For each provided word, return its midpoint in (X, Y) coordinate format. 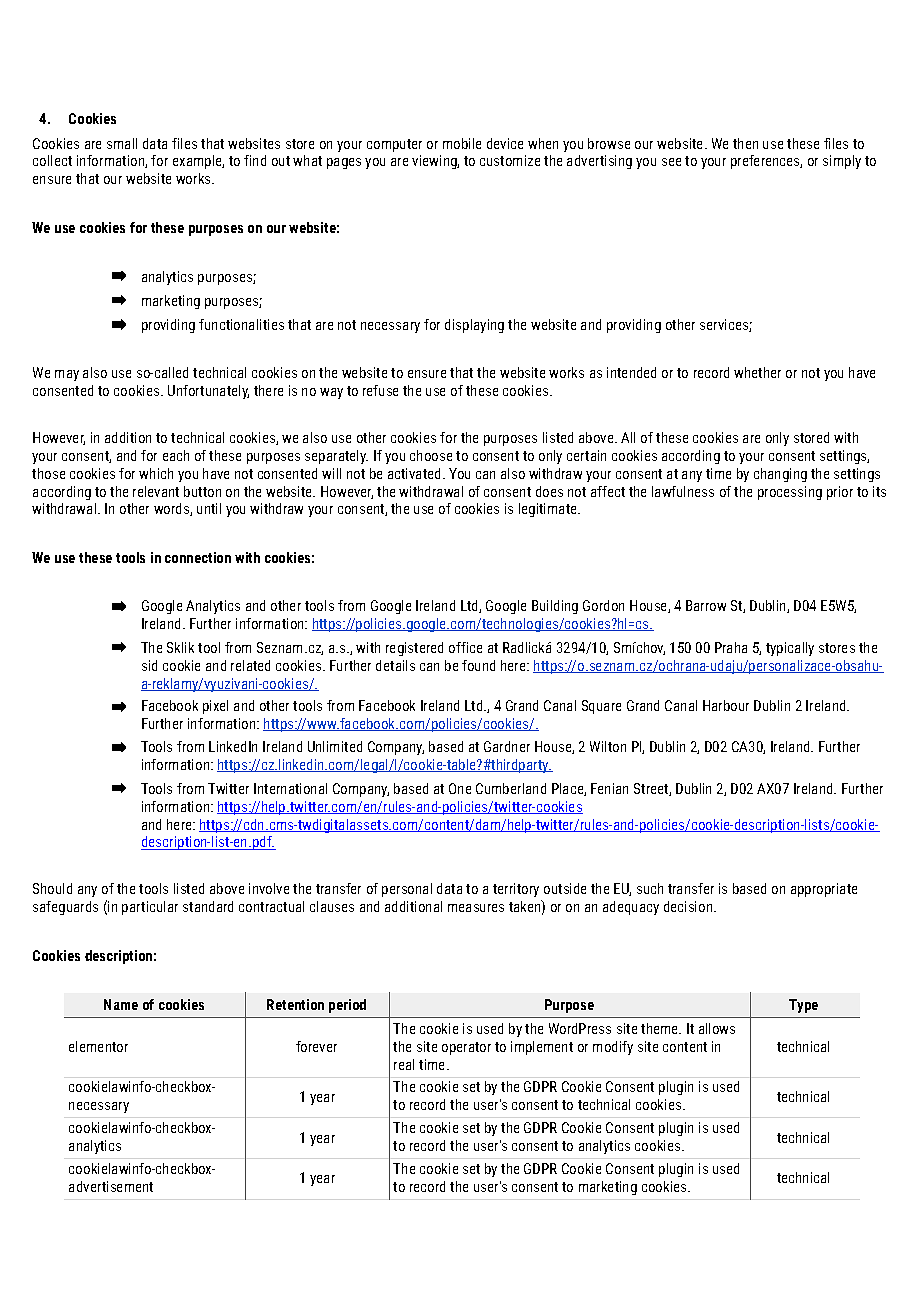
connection (198, 557)
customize (510, 160)
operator (466, 1048)
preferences (766, 162)
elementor (98, 1046)
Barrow (706, 605)
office (465, 647)
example (198, 162)
